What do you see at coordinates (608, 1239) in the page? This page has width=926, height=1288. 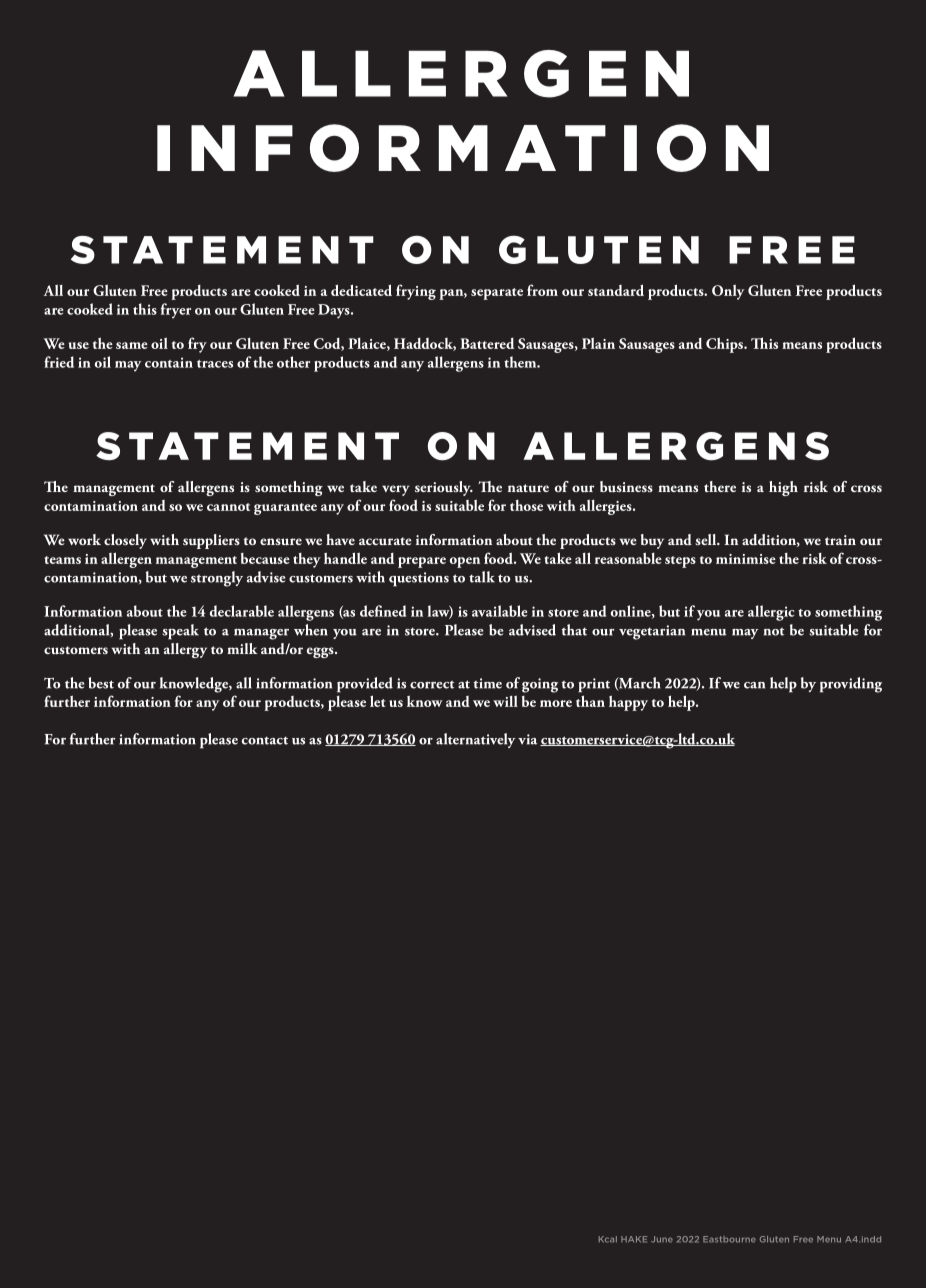 I see `Kcal` at bounding box center [608, 1239].
